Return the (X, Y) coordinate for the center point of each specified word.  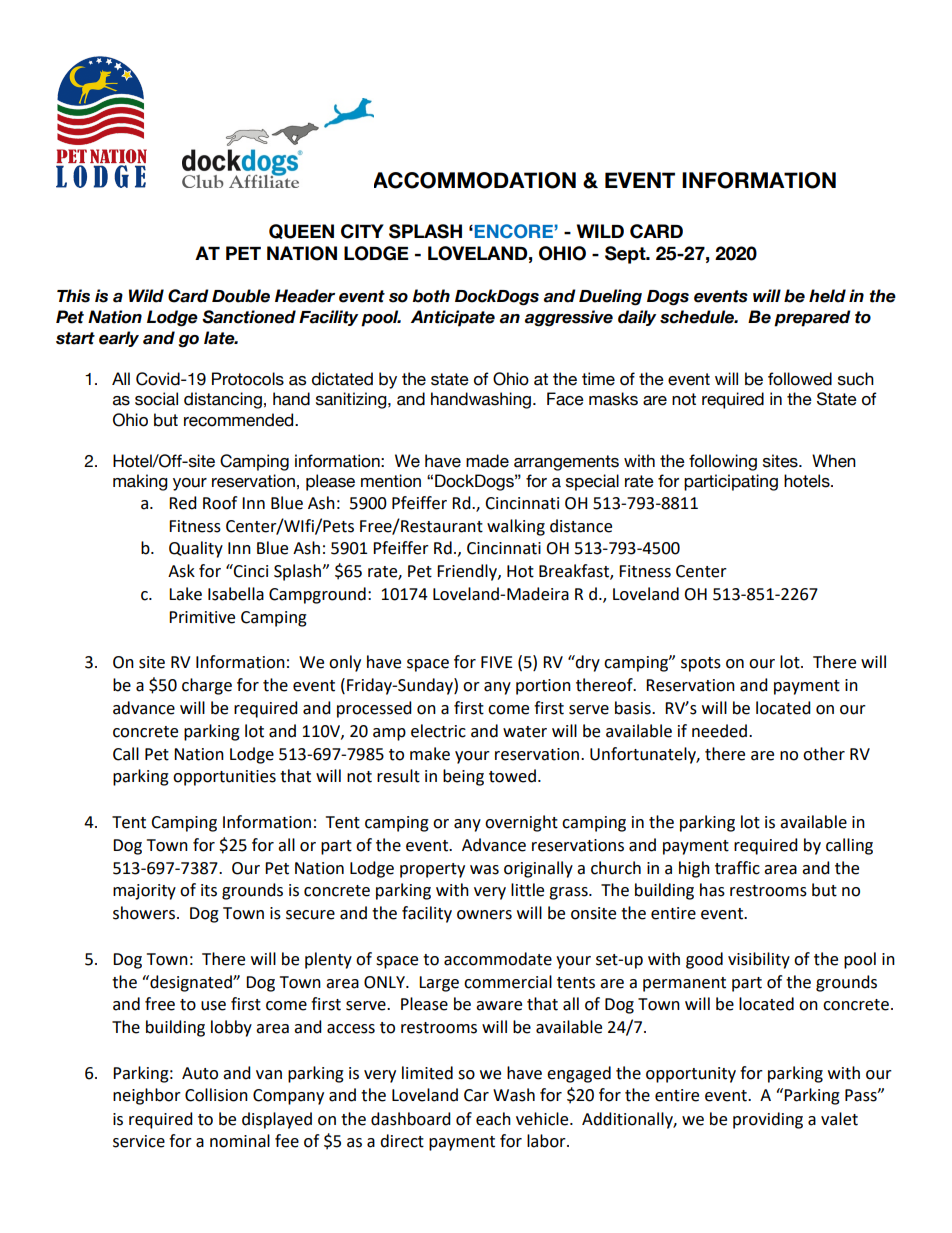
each (493, 1119)
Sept (626, 255)
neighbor (147, 1096)
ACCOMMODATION (475, 180)
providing (768, 1120)
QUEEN (301, 231)
